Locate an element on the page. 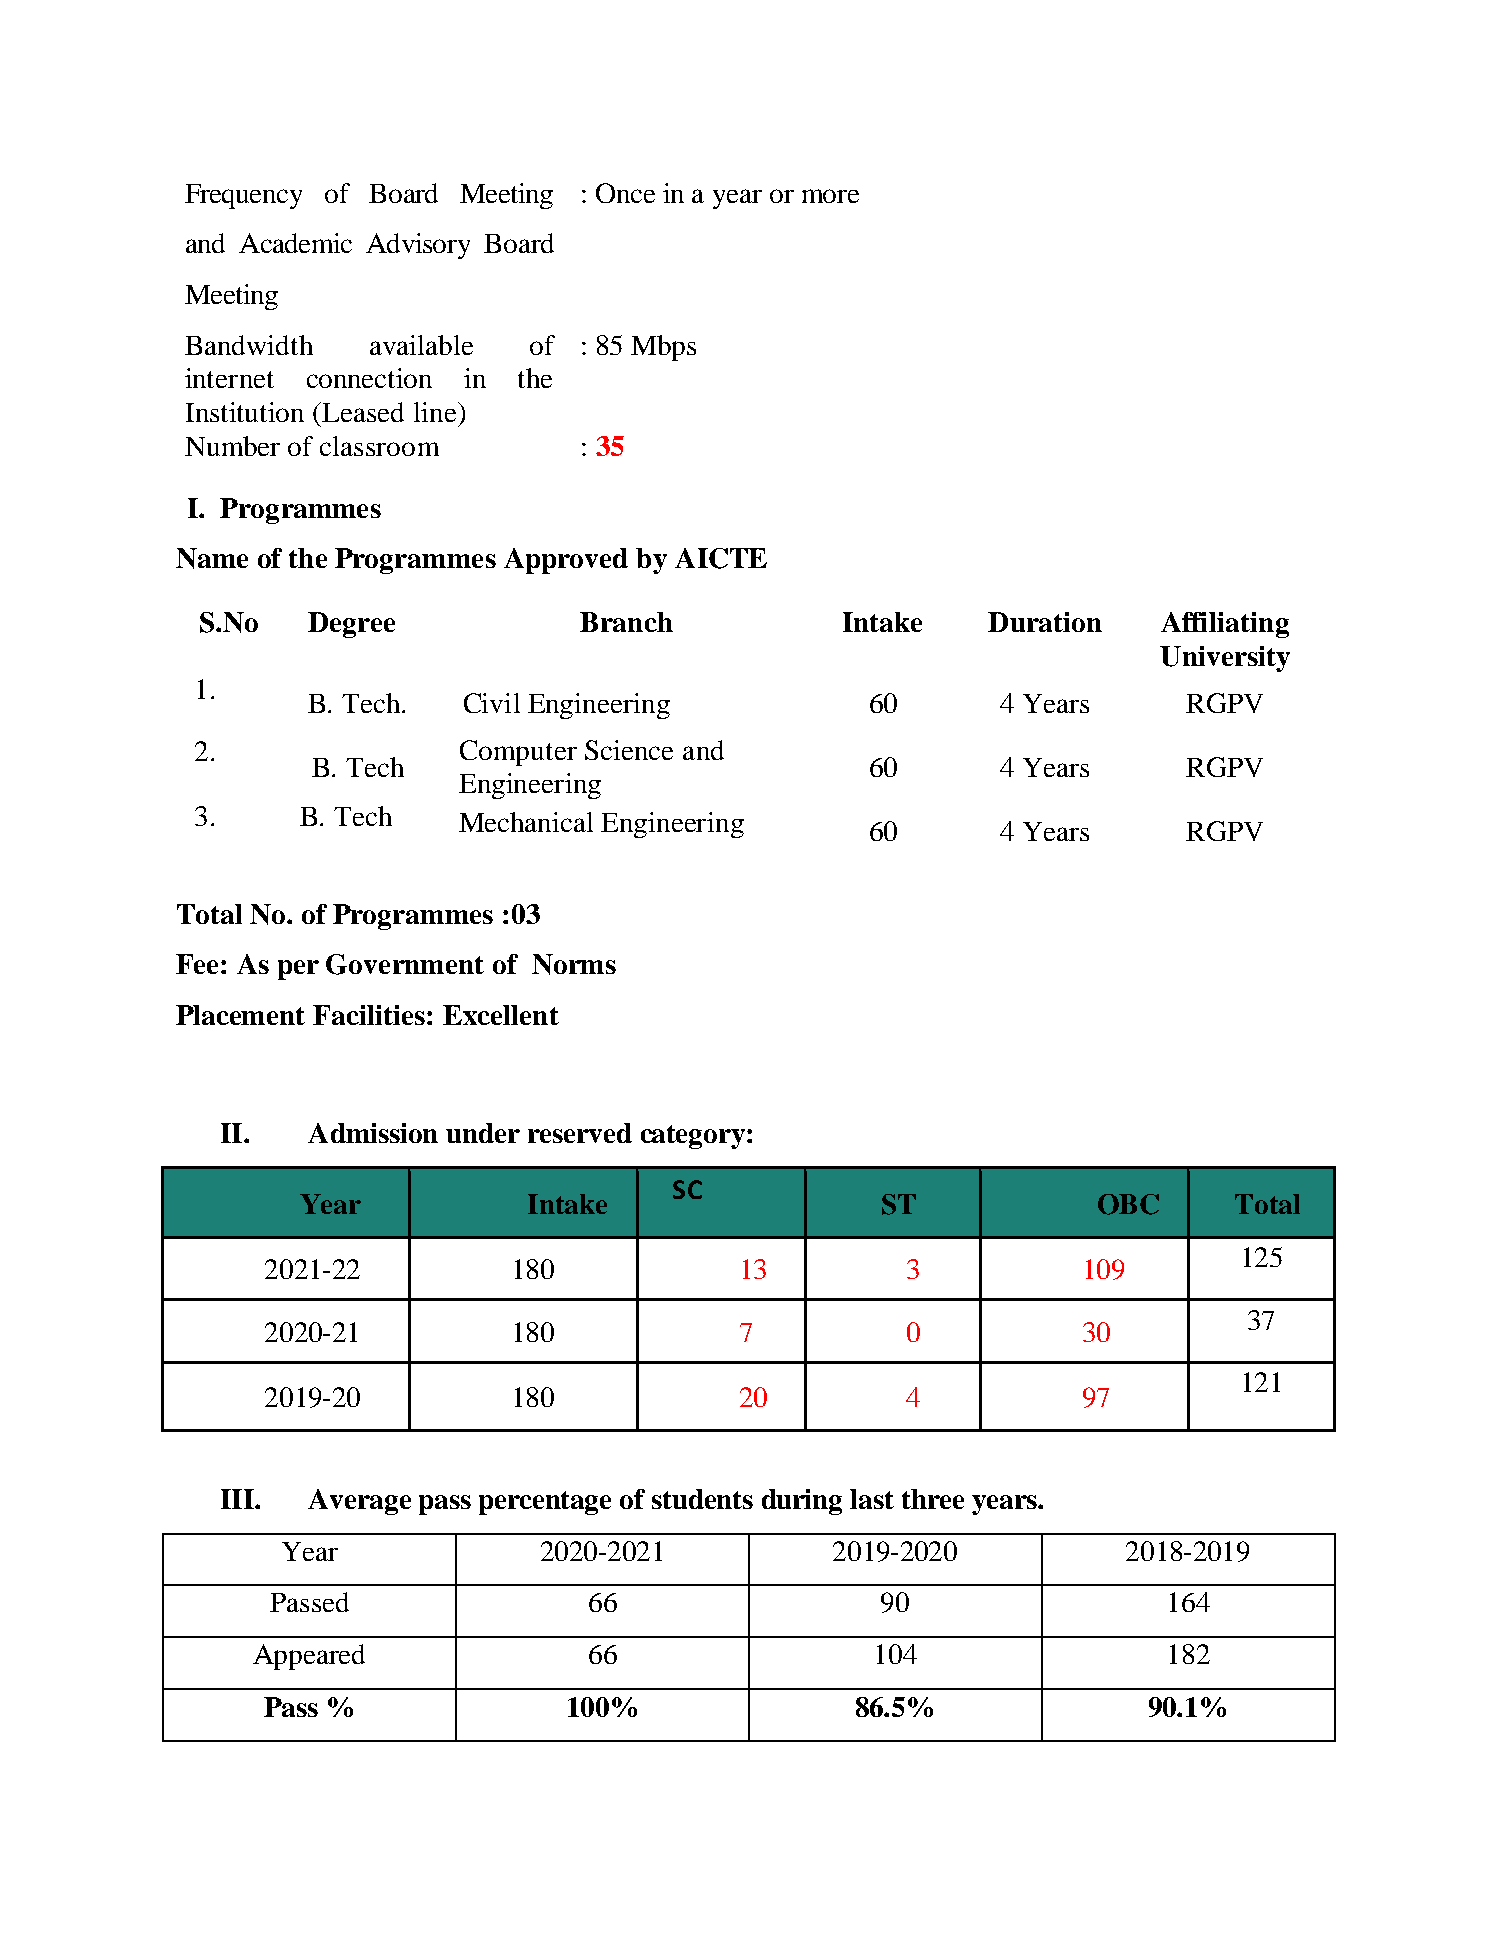 Image resolution: width=1497 pixels, height=1937 pixels. University is located at coordinates (1225, 659).
